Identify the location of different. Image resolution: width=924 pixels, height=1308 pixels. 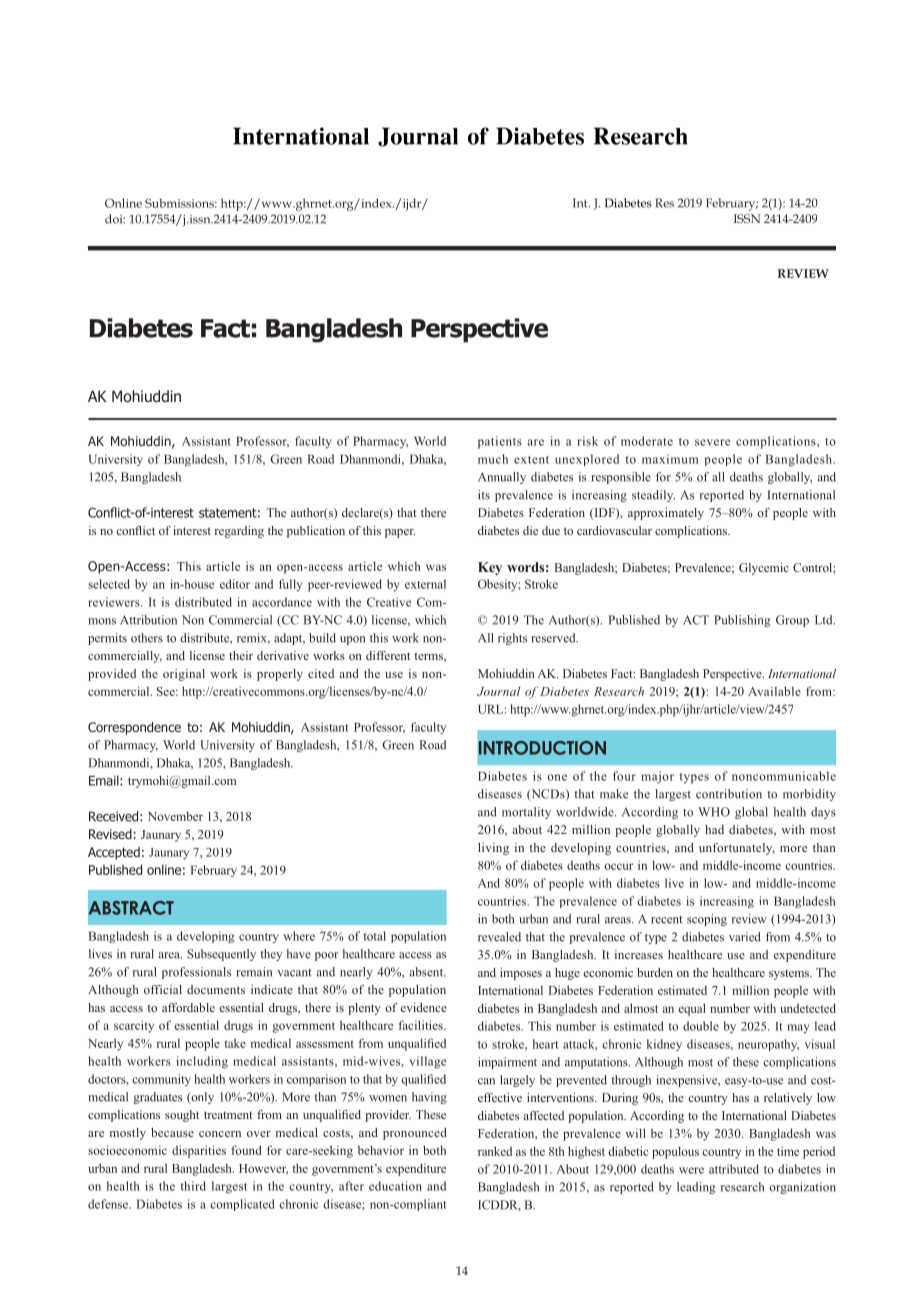
(388, 655).
